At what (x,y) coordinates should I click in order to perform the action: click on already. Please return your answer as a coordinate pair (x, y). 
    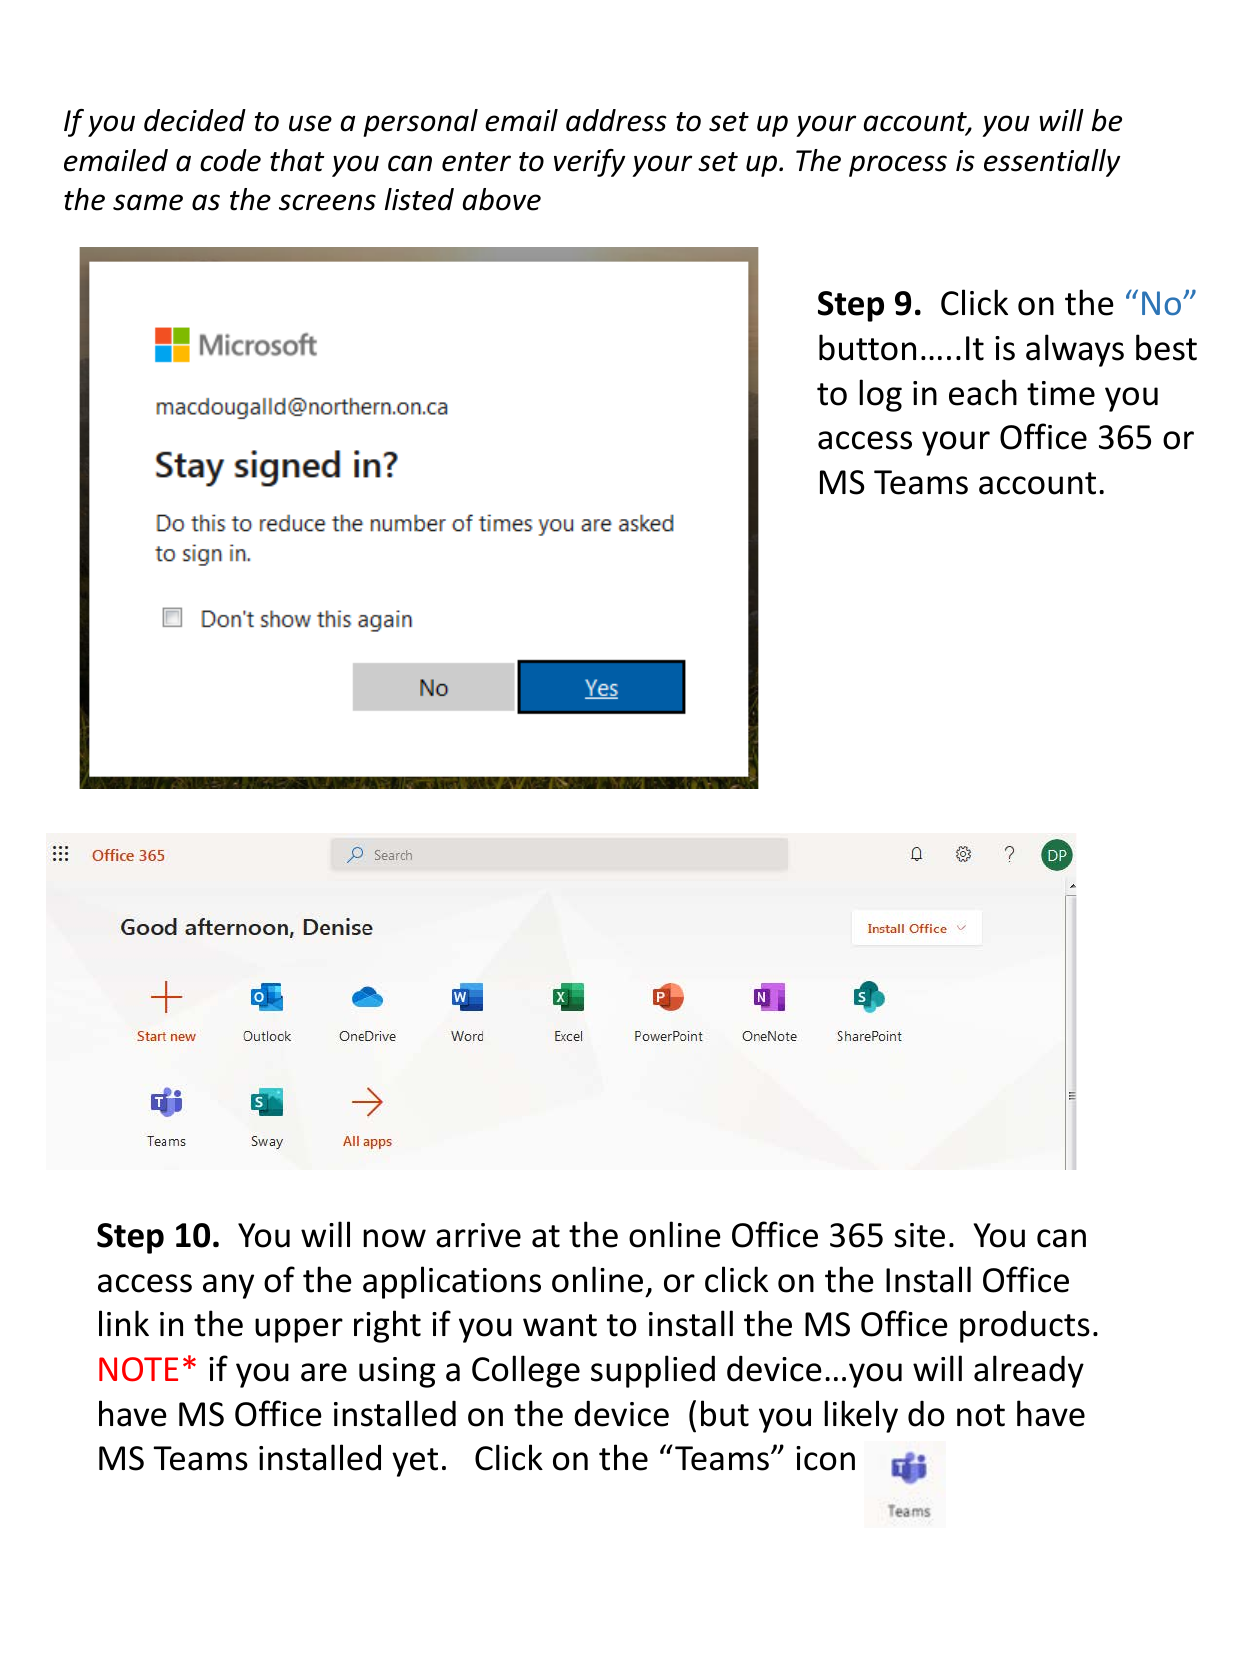
    Looking at the image, I should click on (1029, 1371).
